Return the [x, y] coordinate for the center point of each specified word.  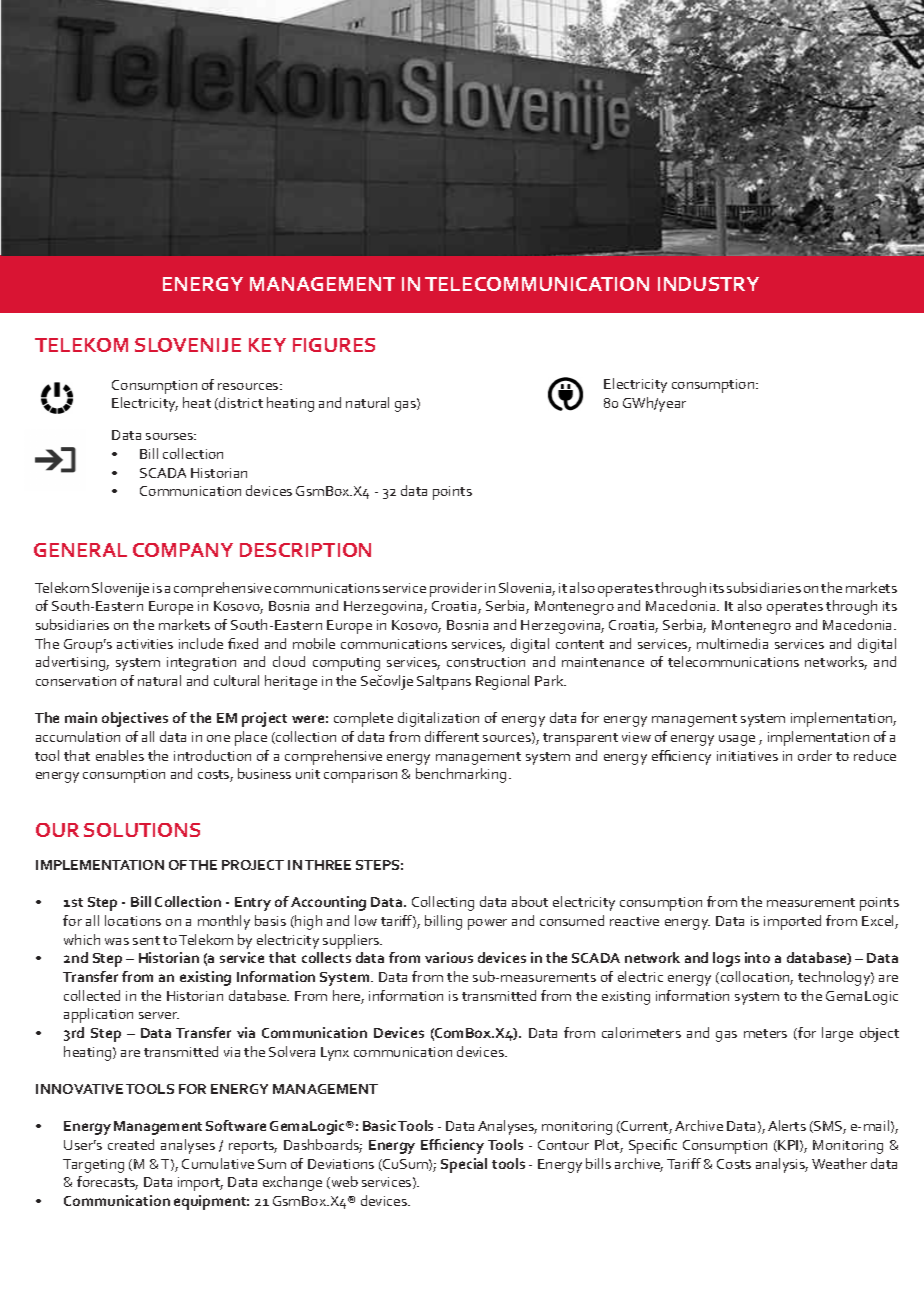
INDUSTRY [708, 284]
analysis [782, 1165]
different [452, 736]
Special [464, 1165]
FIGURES [334, 345]
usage [737, 740]
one [218, 738]
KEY [267, 345]
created [131, 1144]
